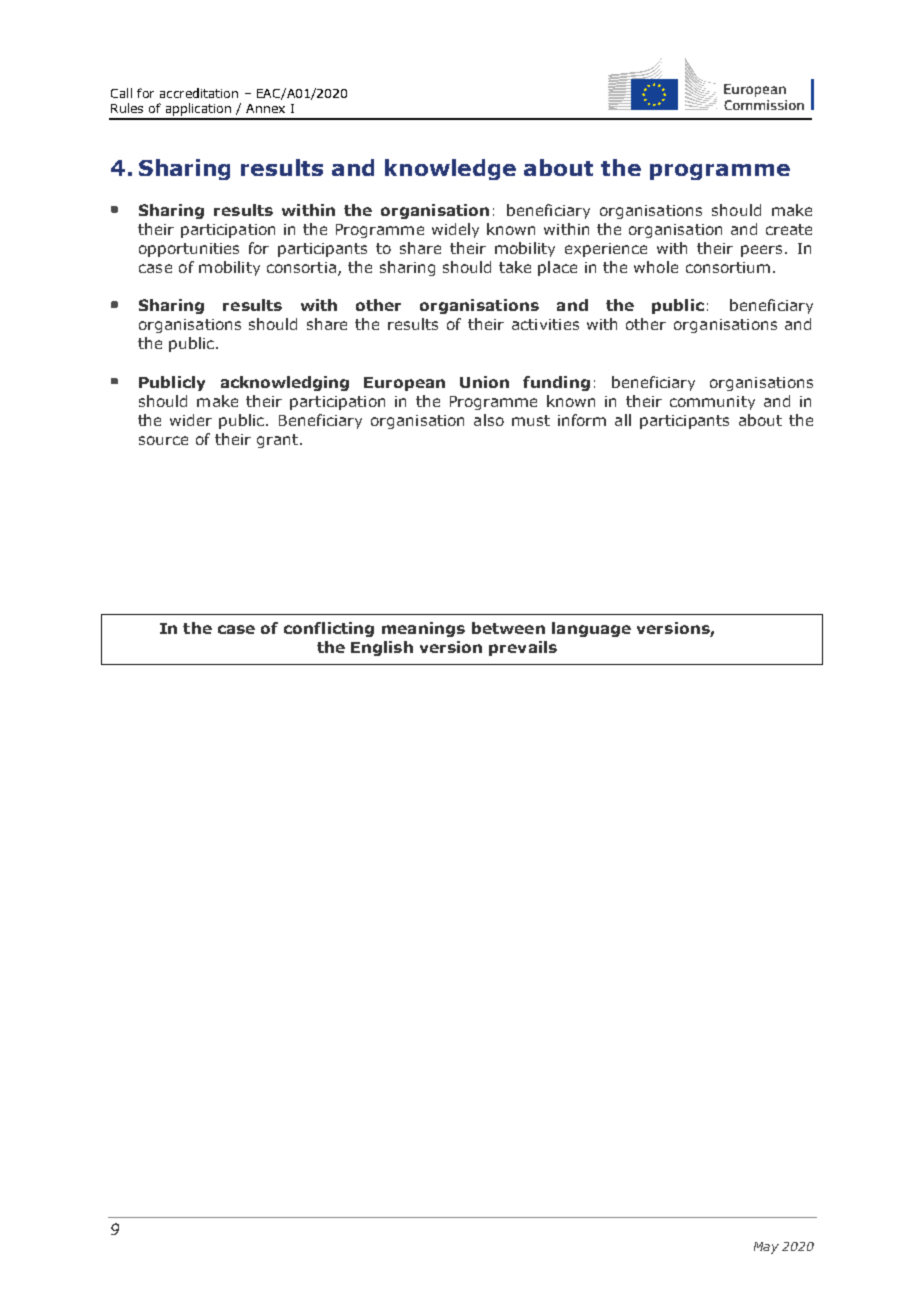 The width and height of the screenshot is (924, 1308). Describe the element at coordinates (591, 629) in the screenshot. I see `language` at that location.
